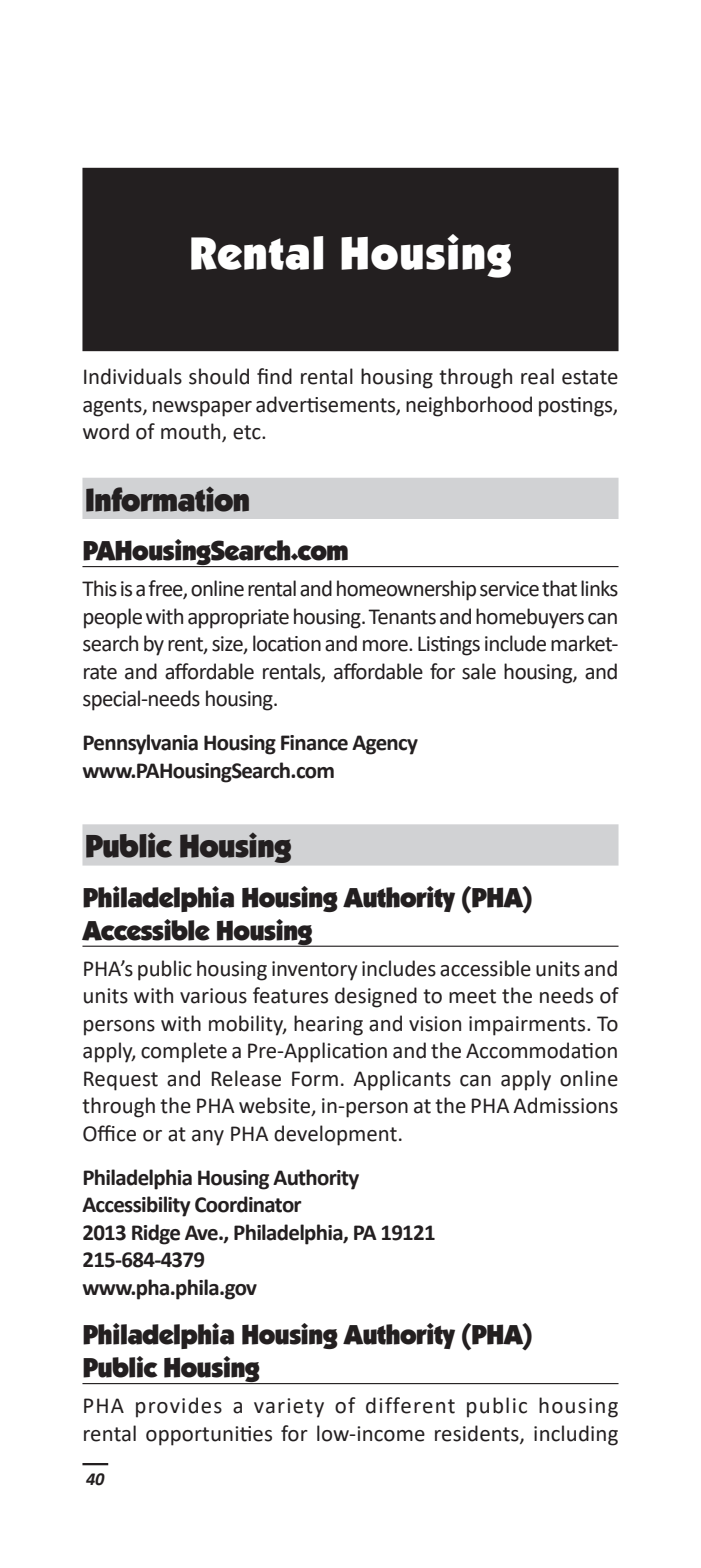  I want to click on meet, so click(472, 996).
